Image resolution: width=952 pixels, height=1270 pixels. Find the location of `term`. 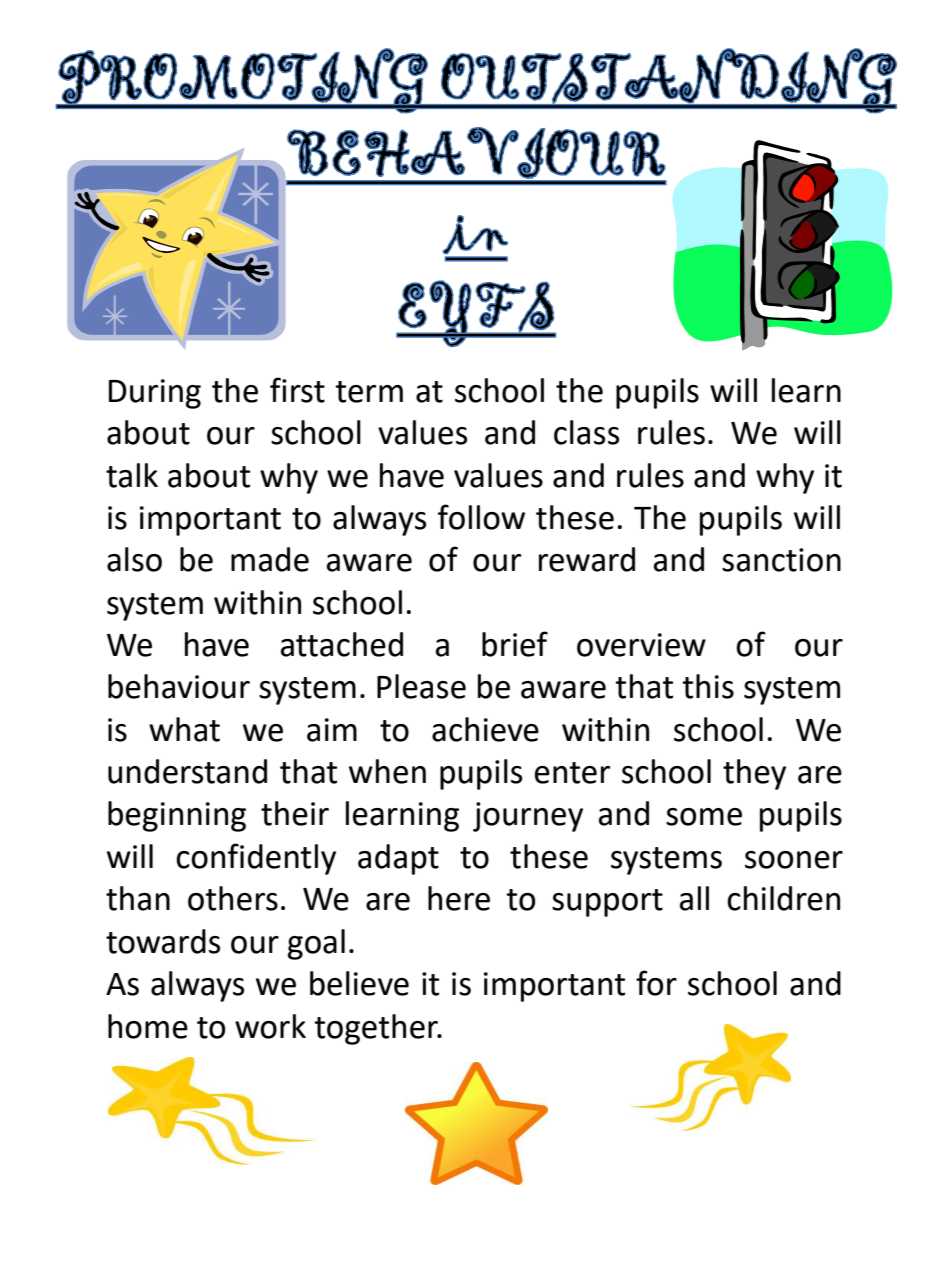

term is located at coordinates (369, 392).
